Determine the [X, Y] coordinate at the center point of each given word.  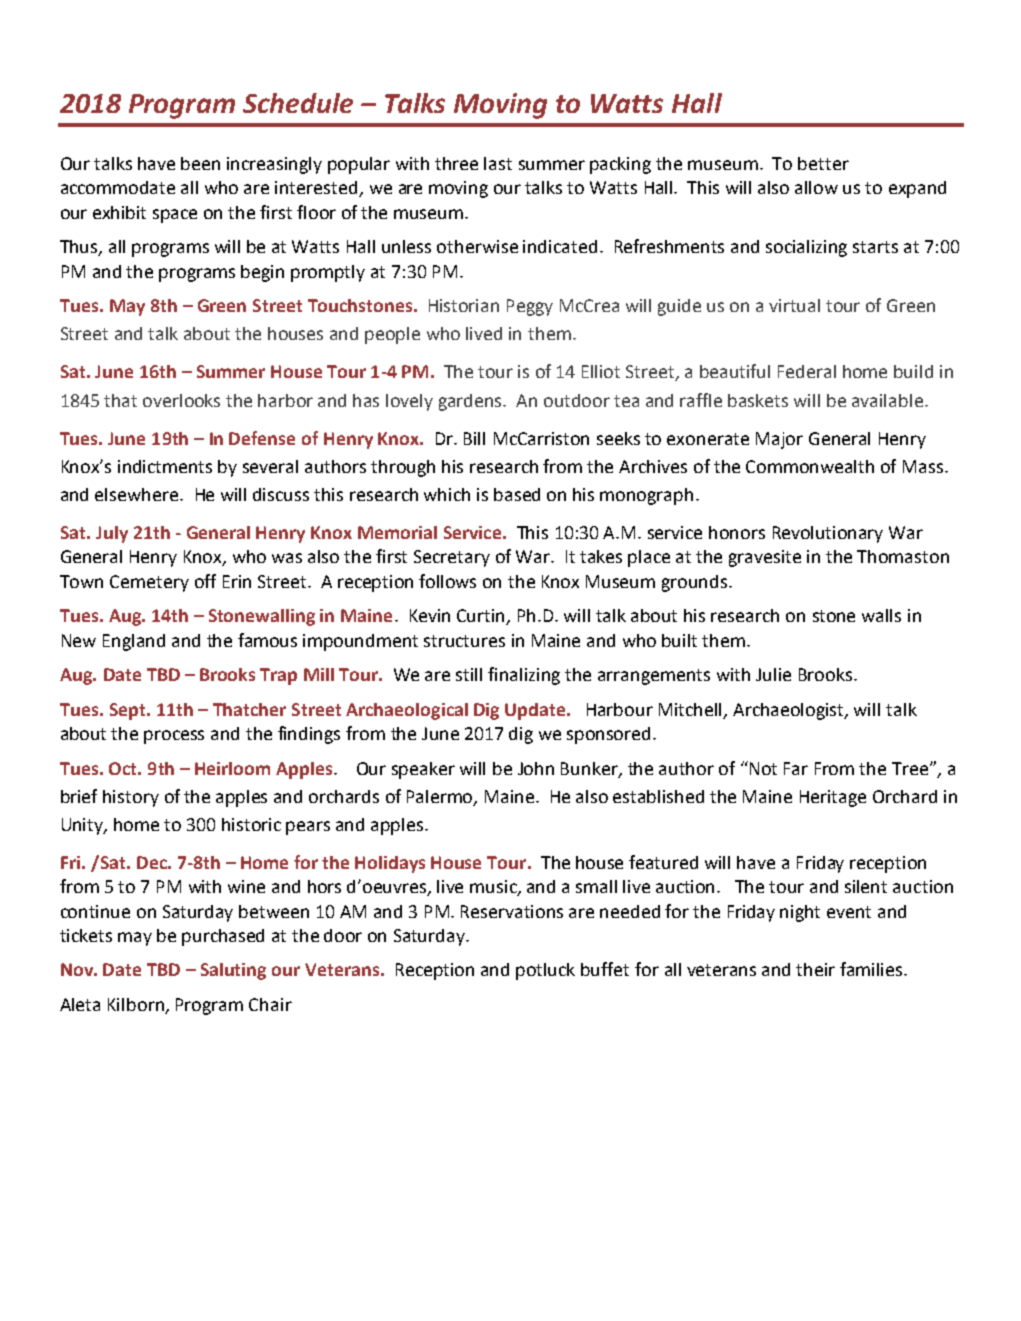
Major [779, 440]
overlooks [181, 400]
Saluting [233, 971]
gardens [472, 402]
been [200, 163]
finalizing [524, 676]
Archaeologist [790, 711]
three [456, 163]
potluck [545, 971]
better [823, 163]
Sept [129, 711]
